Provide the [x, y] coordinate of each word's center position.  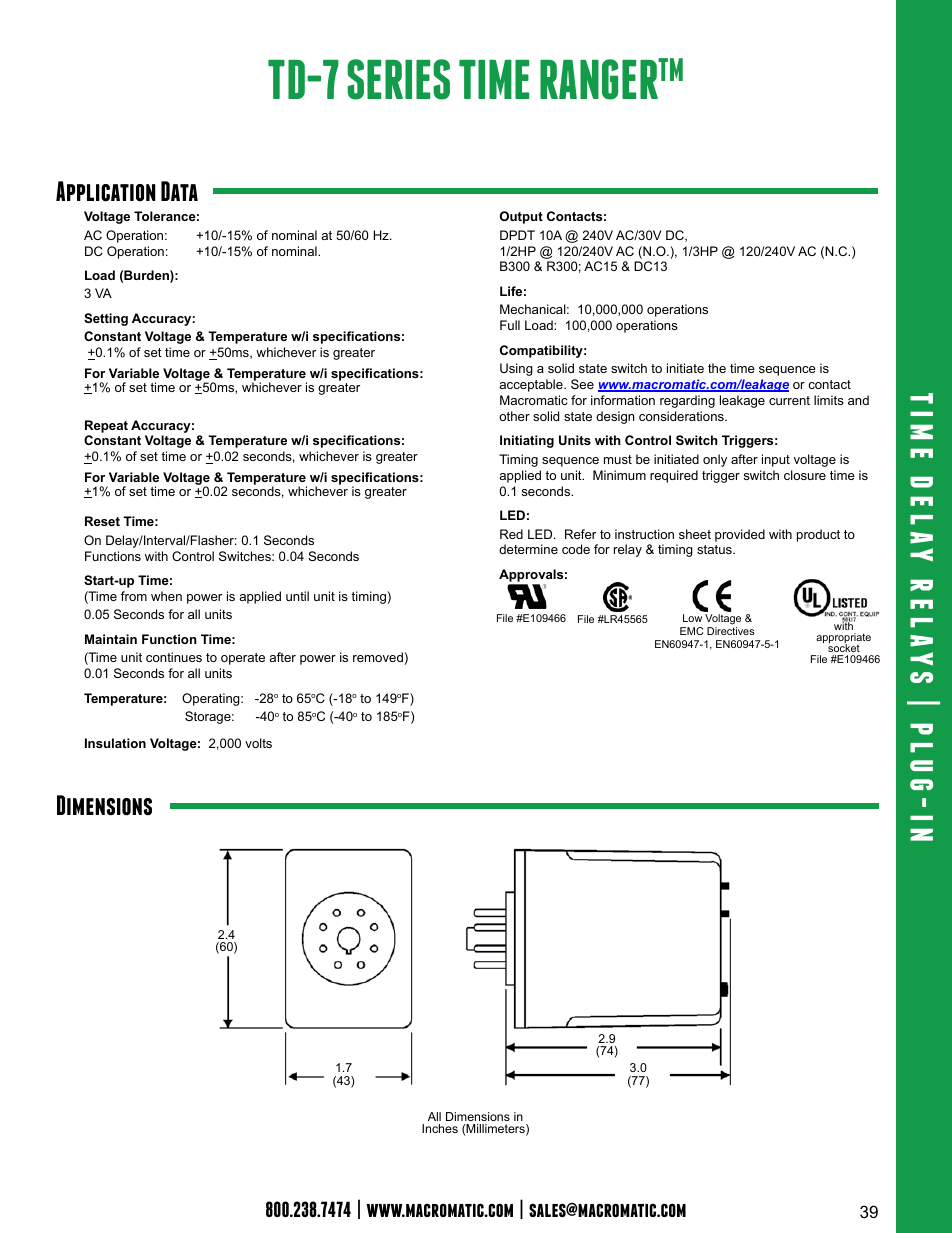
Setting [106, 319]
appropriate [843, 639]
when [166, 596]
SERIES [398, 79]
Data [179, 191]
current [789, 400]
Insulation [115, 743]
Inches [440, 1128]
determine [528, 549]
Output [521, 217]
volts [258, 743]
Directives [731, 631]
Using [516, 369]
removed [378, 657]
